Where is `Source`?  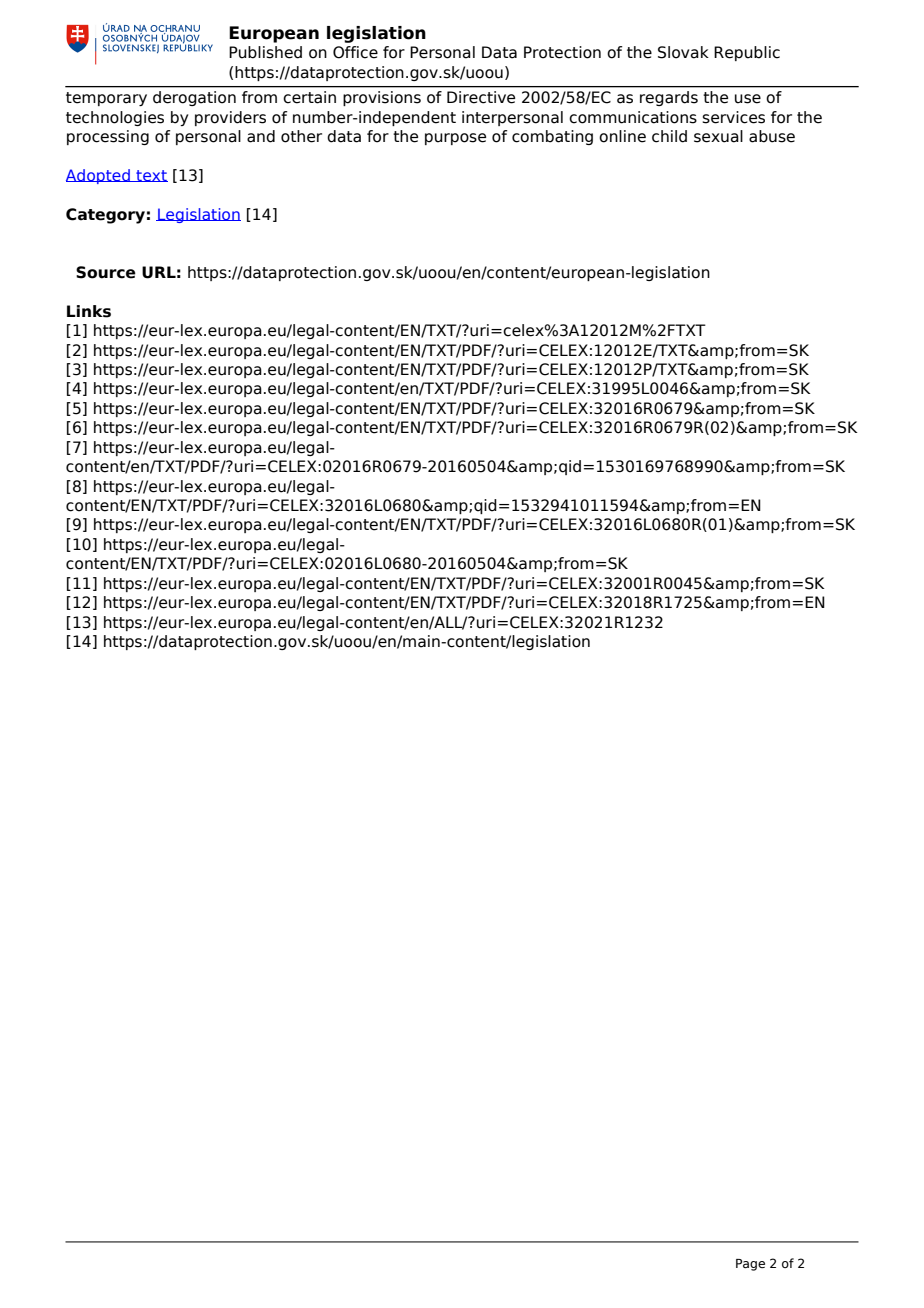
Source is located at coordinates (106, 272).
